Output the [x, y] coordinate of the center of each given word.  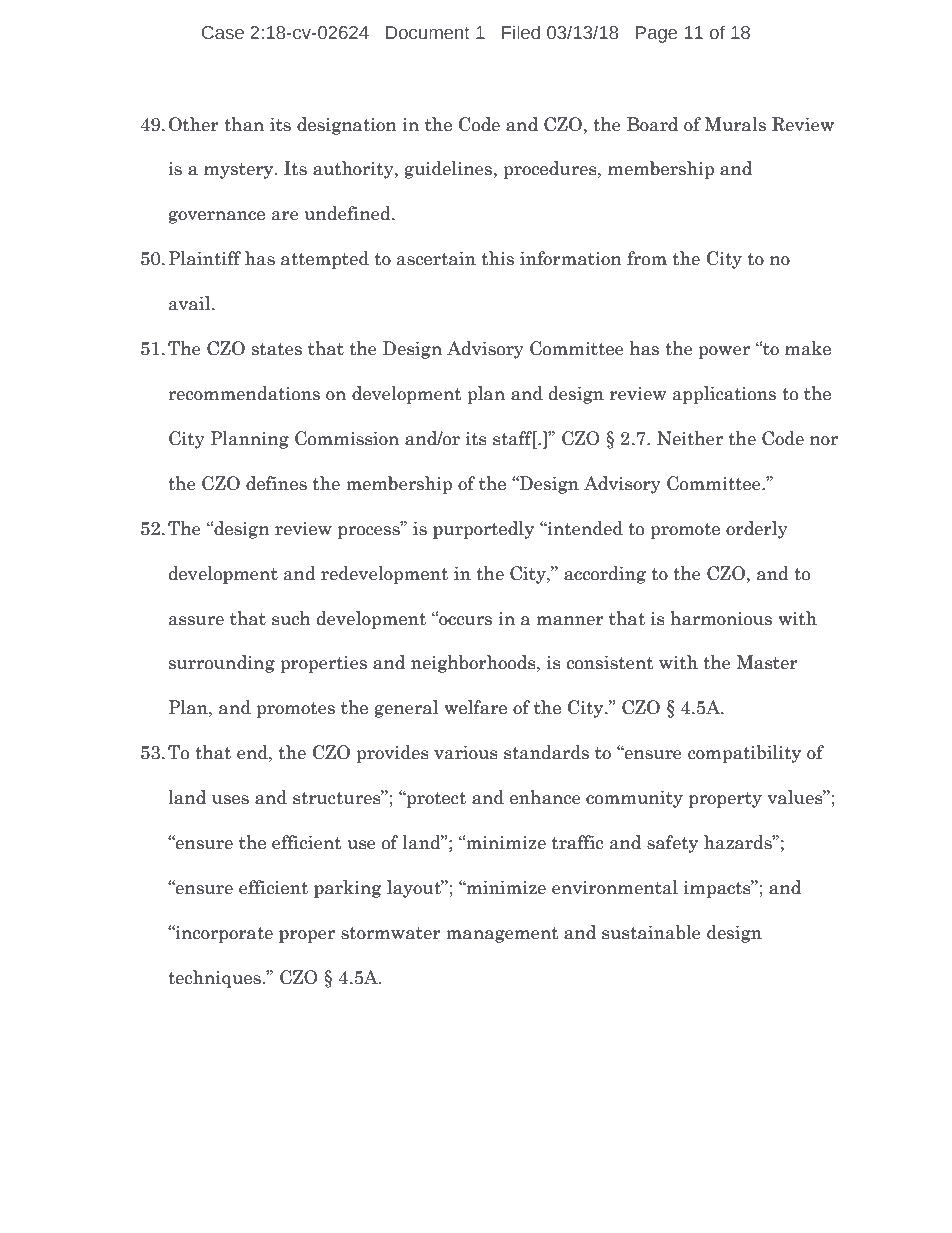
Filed [521, 32]
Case [223, 33]
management [502, 935]
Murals [735, 124]
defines [276, 483]
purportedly [483, 530]
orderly [757, 530]
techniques [215, 979]
